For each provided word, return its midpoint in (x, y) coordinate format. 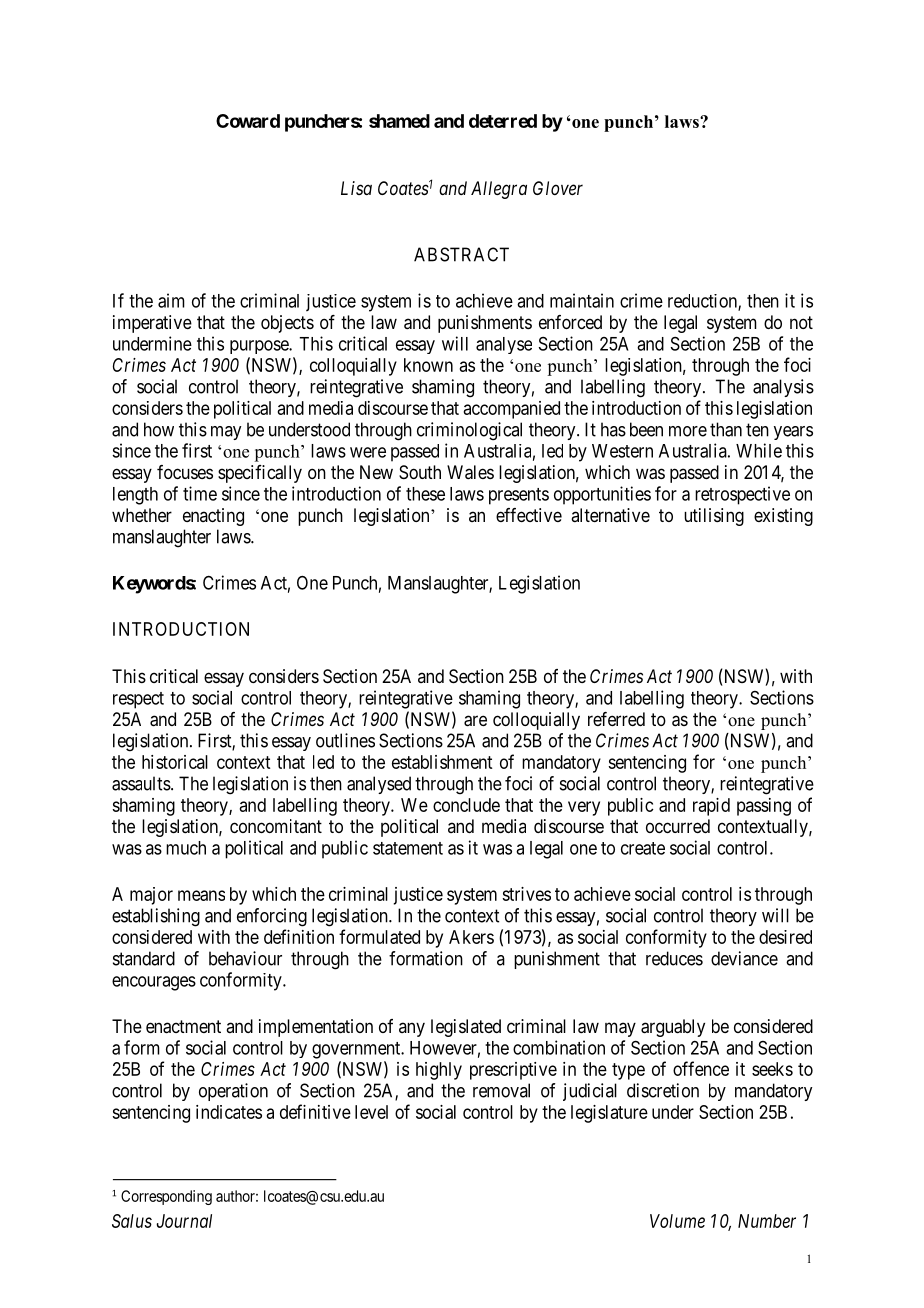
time (200, 493)
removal (501, 1090)
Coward (248, 121)
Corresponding (166, 1197)
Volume (677, 1221)
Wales (470, 472)
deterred (503, 121)
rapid (711, 807)
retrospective (742, 495)
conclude (466, 805)
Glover (558, 188)
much (186, 848)
